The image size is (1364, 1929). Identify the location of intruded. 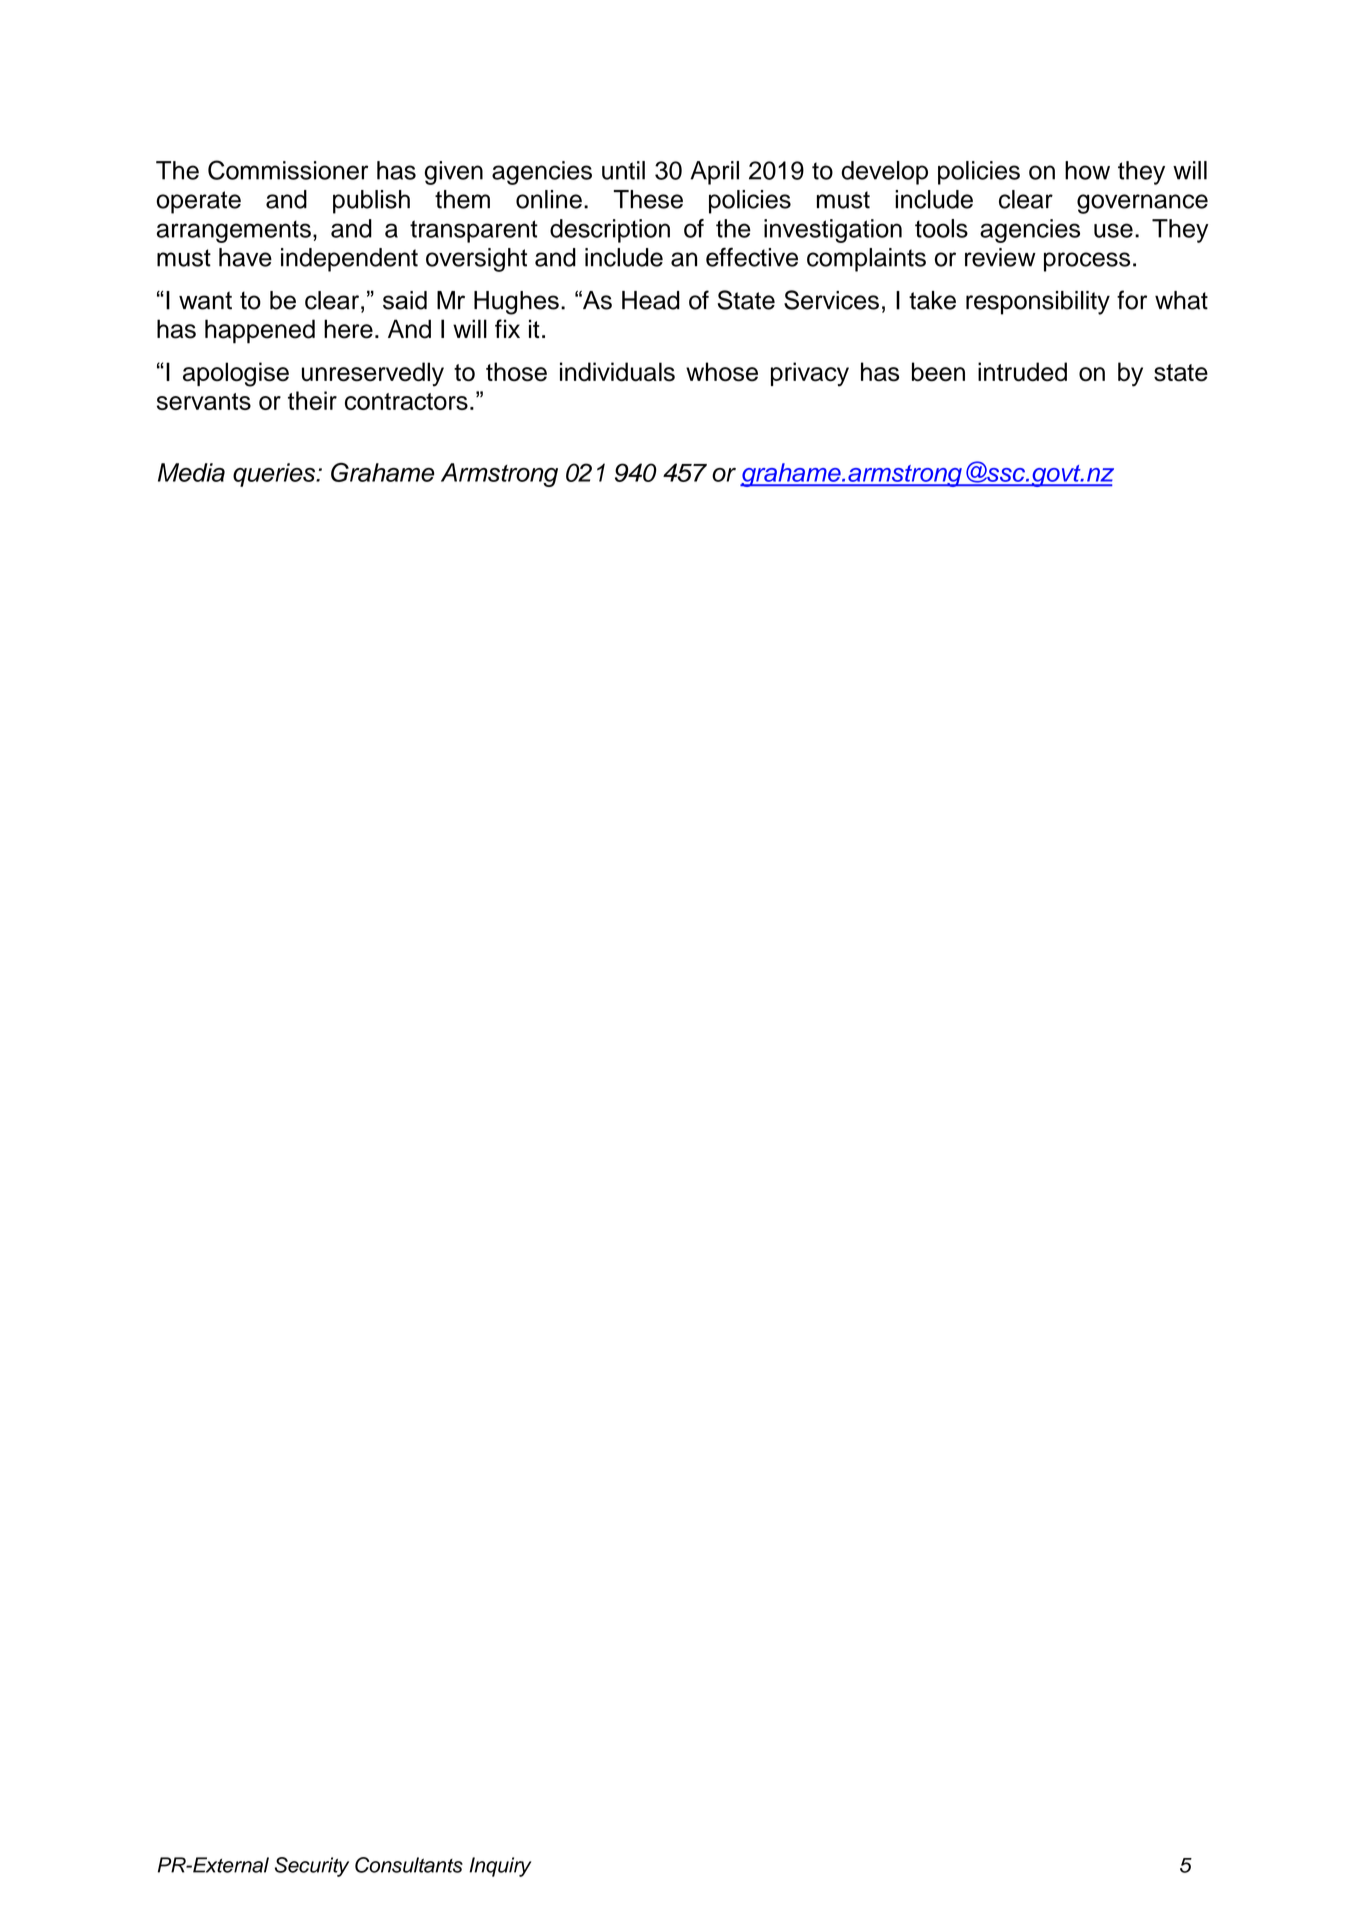
(1022, 372).
